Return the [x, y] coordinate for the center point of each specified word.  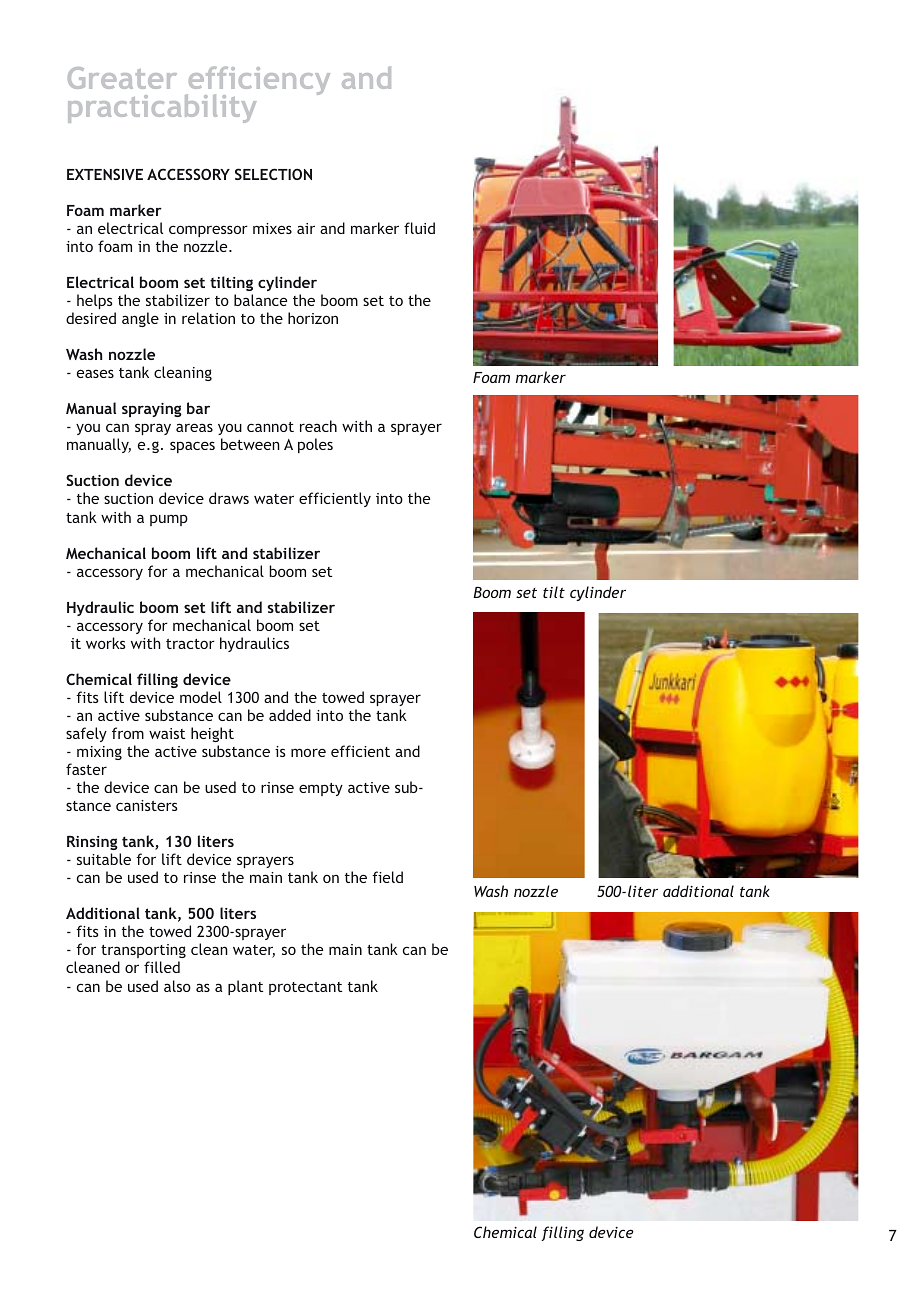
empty [321, 789]
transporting [143, 953]
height [212, 734]
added [290, 715]
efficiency [258, 82]
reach [318, 426]
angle [140, 319]
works [105, 643]
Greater [122, 78]
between [250, 444]
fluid [419, 228]
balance [260, 300]
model [201, 697]
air [306, 228]
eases [95, 373]
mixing [99, 753]
